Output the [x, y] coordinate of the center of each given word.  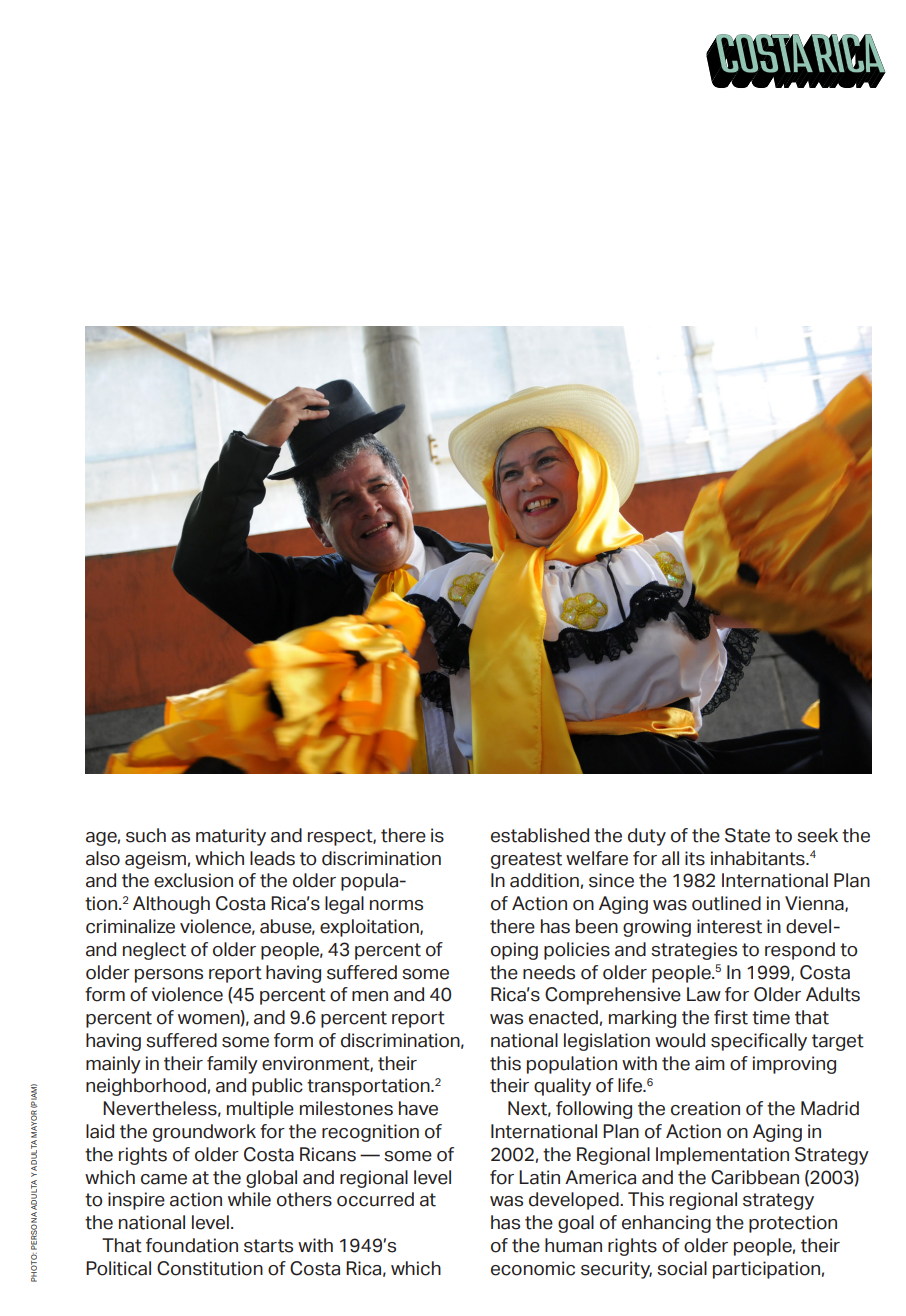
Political [118, 1268]
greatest [526, 860]
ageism [155, 860]
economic [533, 1268]
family [232, 1065]
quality [562, 1087]
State [747, 835]
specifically [759, 1042]
